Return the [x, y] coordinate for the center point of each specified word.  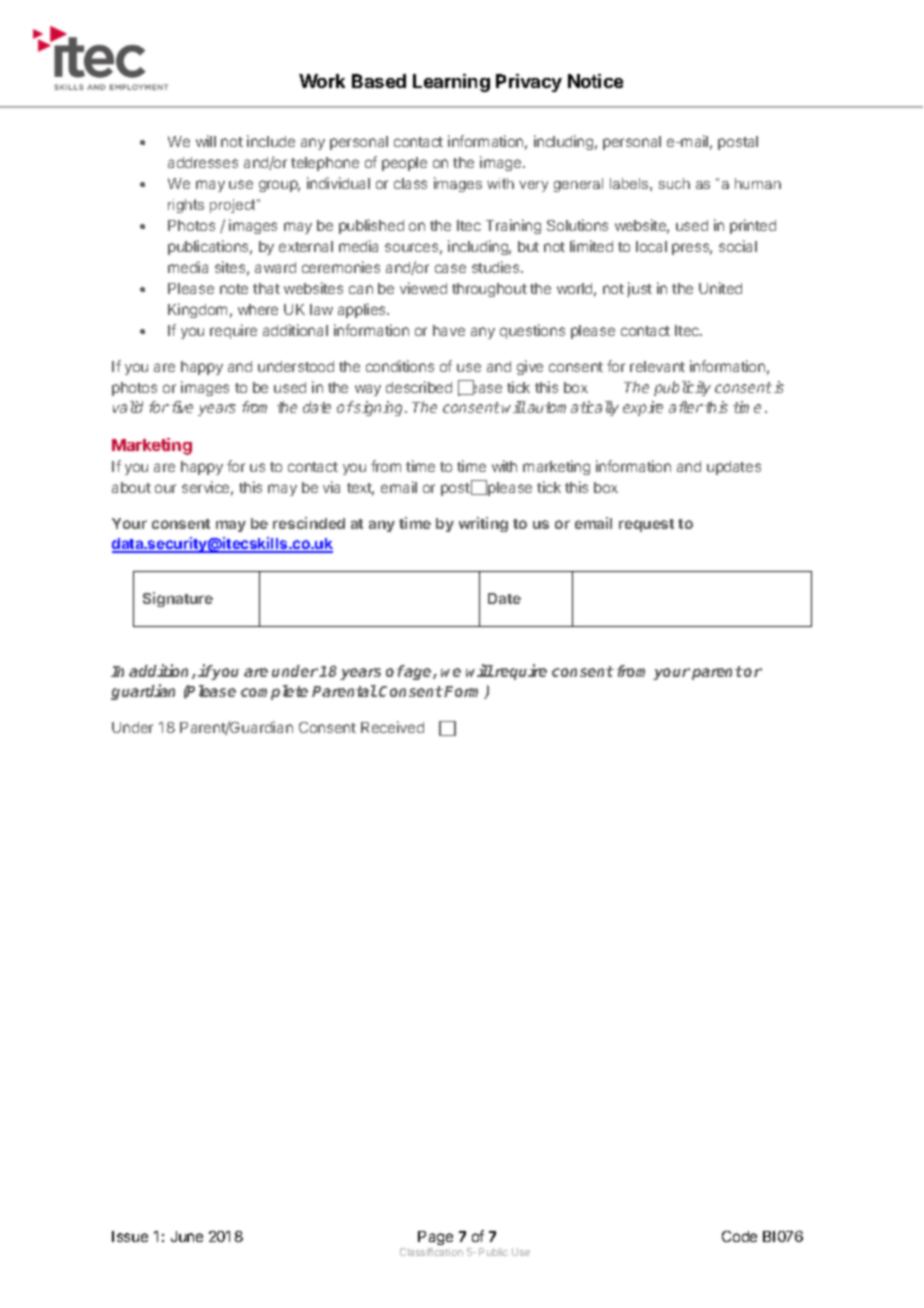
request [646, 525]
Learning [451, 83]
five [182, 407]
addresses [203, 162]
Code [739, 1236]
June [187, 1236]
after [686, 407]
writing [483, 524]
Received [392, 727]
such [674, 183]
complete [274, 692]
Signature [178, 599]
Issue [130, 1236]
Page [435, 1238]
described [419, 387]
